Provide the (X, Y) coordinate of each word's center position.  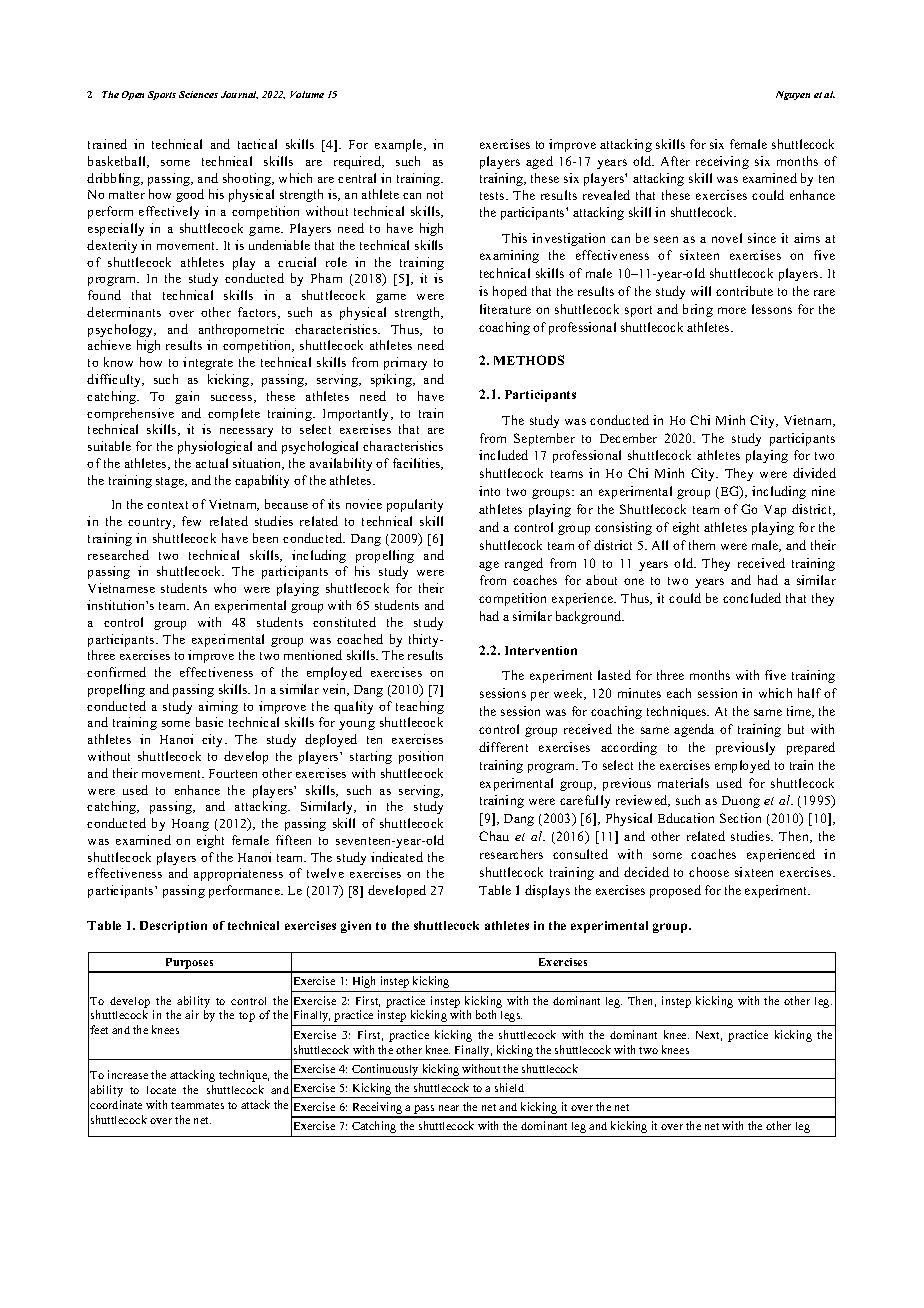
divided (814, 473)
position (421, 757)
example (400, 145)
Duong (741, 802)
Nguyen (793, 95)
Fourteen (233, 773)
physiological (215, 447)
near (449, 1108)
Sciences (198, 94)
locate (161, 1090)
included (503, 455)
